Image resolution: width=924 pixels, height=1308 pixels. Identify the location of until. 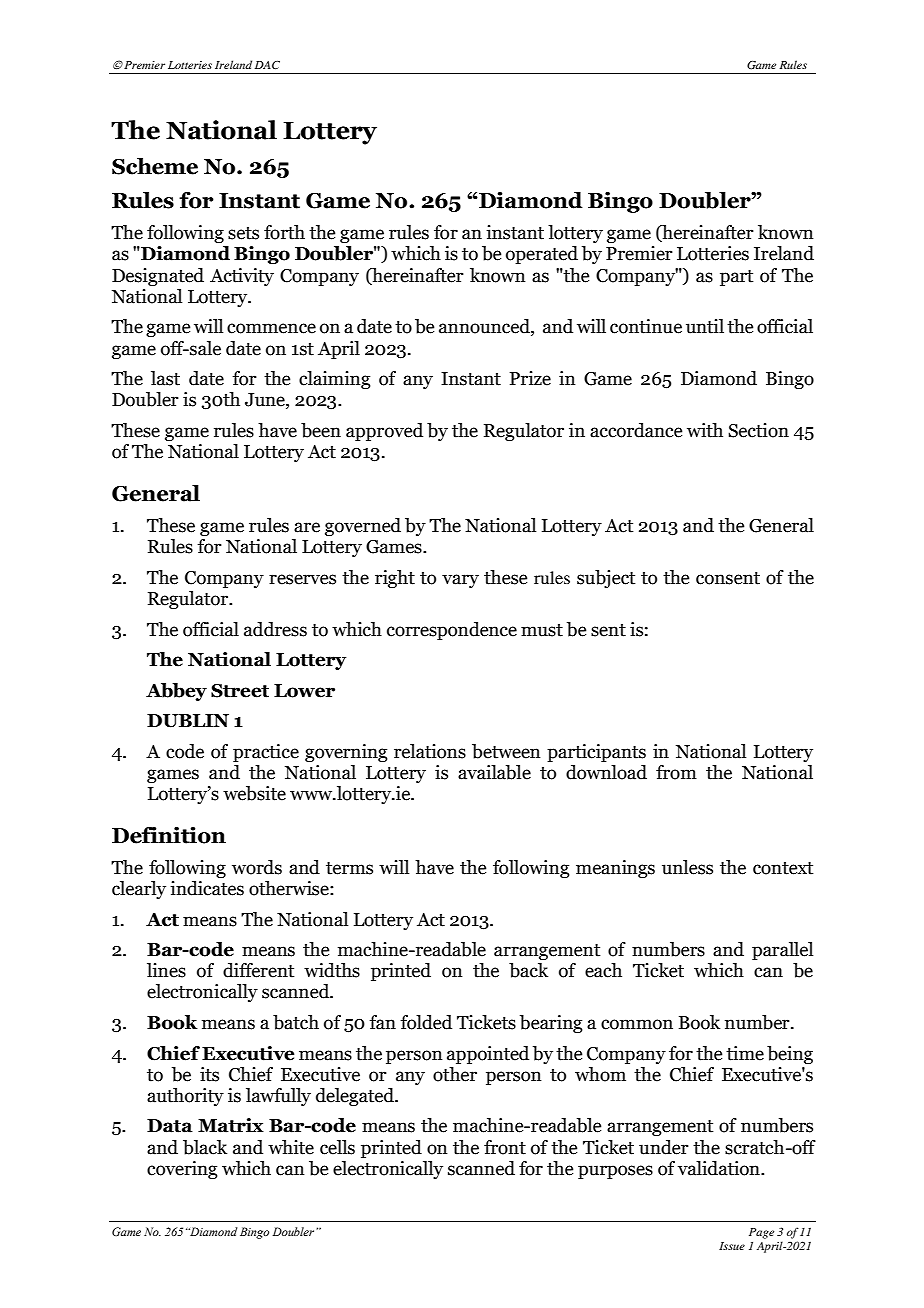
(705, 326).
